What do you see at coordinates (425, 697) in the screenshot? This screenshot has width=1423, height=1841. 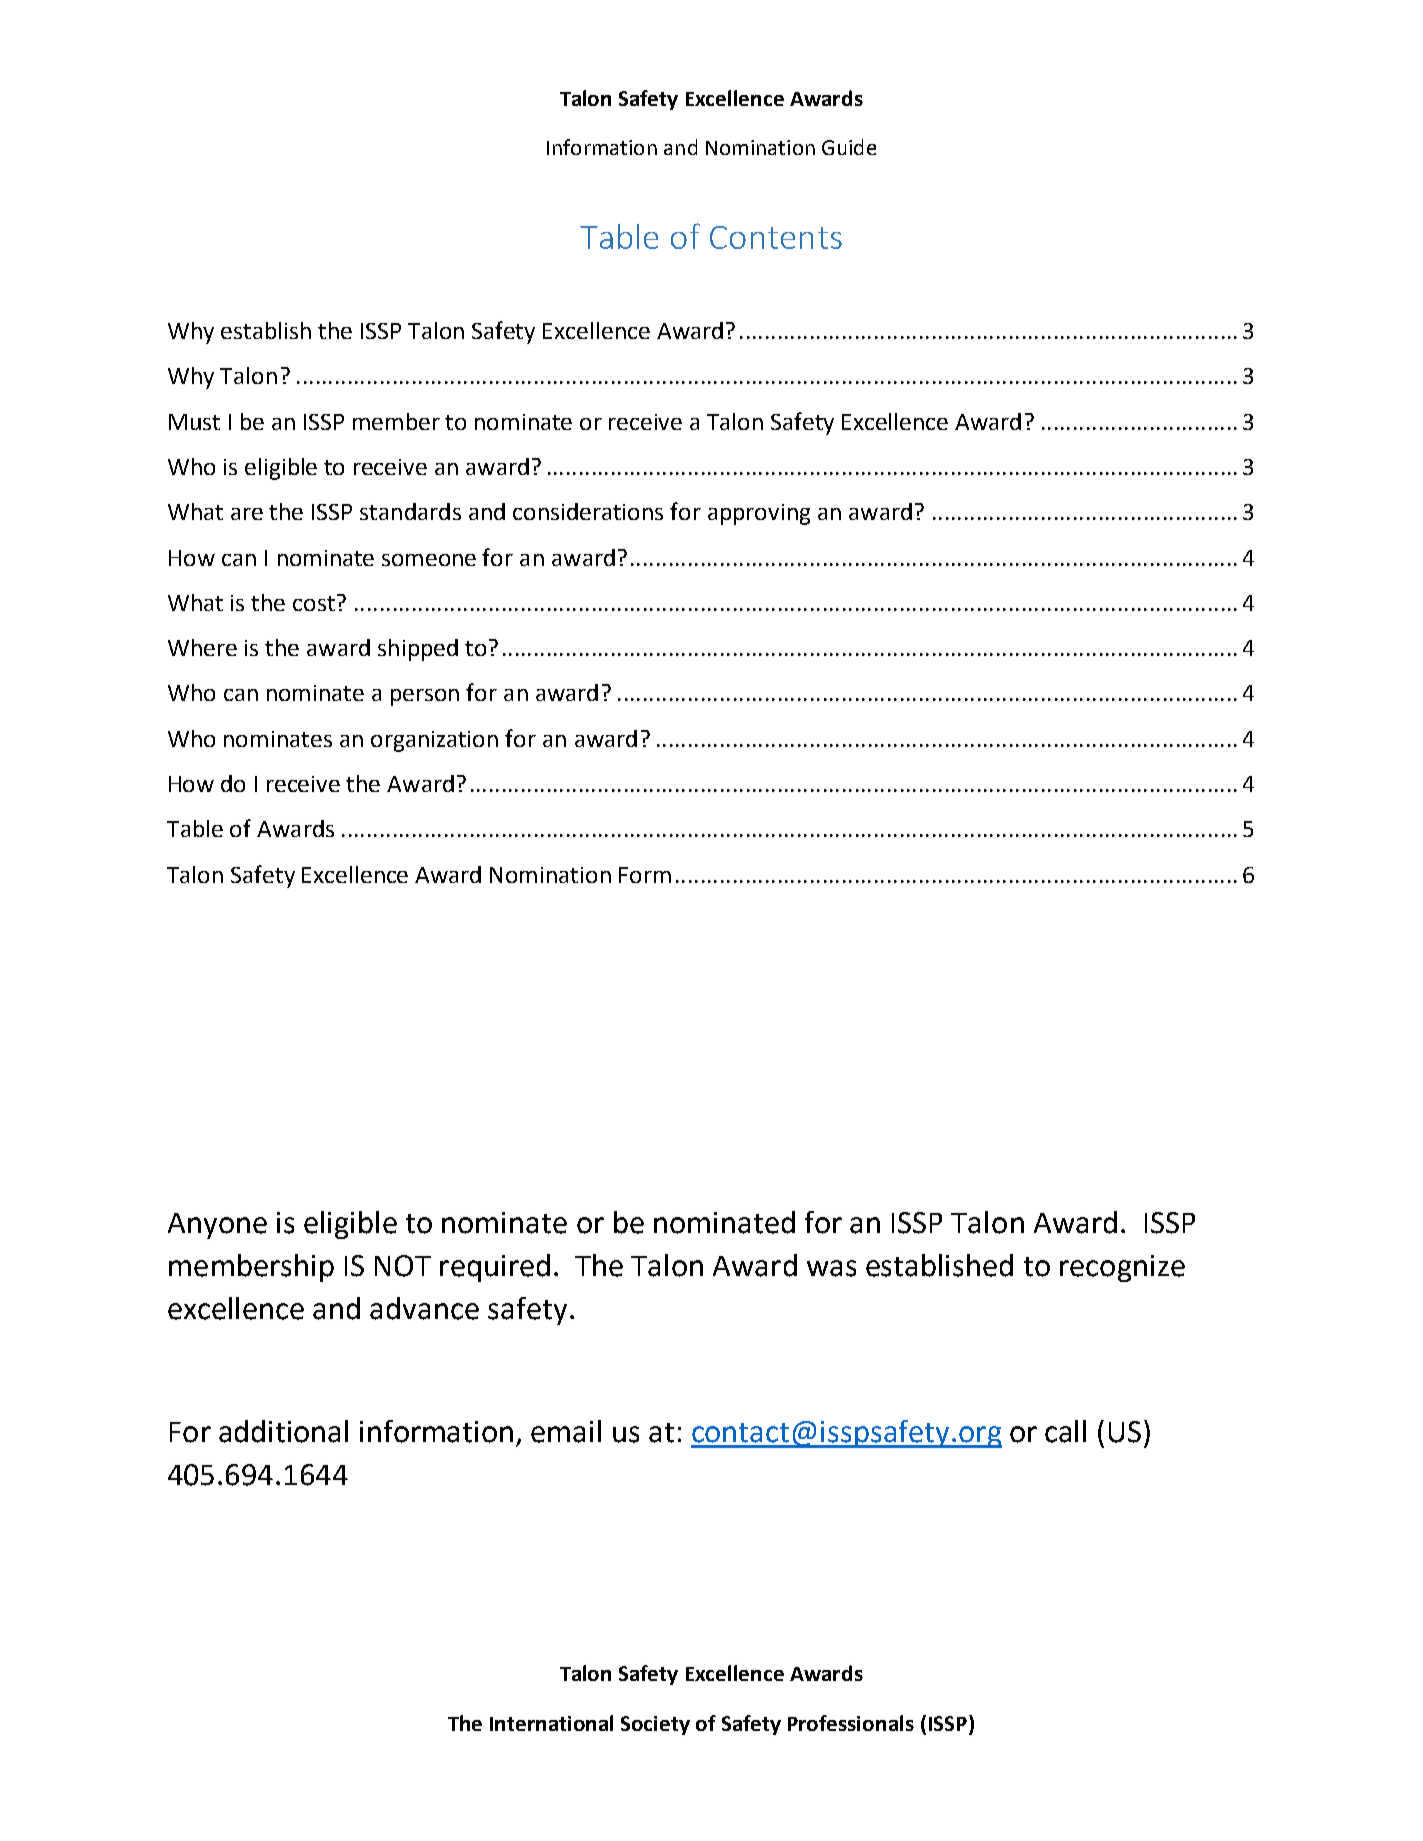 I see `person` at bounding box center [425, 697].
